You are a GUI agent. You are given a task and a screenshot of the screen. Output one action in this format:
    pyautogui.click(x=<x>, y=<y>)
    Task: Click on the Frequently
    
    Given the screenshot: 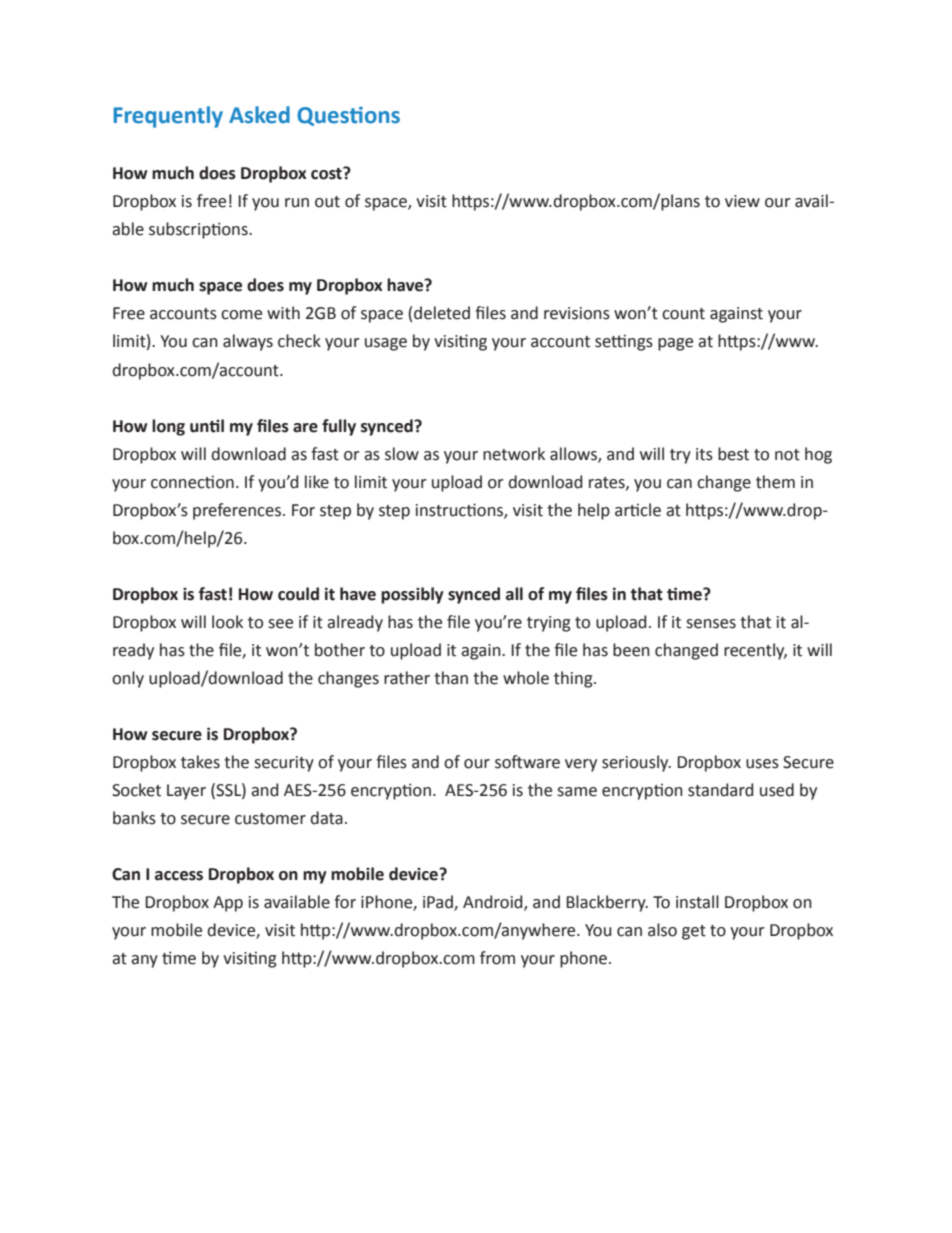 What is the action you would take?
    pyautogui.click(x=168, y=117)
